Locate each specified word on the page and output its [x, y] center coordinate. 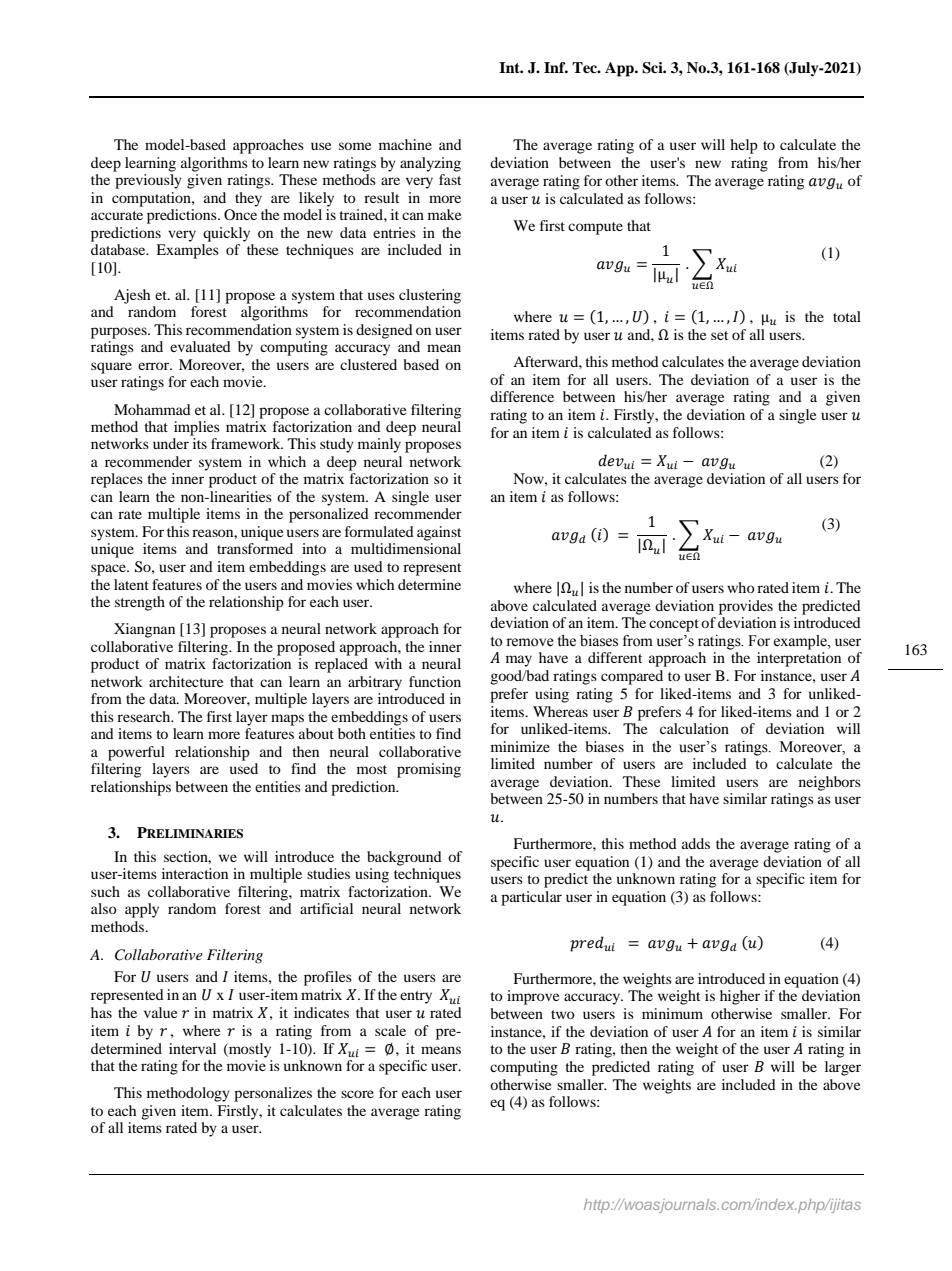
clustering [430, 296]
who [741, 587]
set [719, 335]
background [404, 858]
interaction [195, 873]
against [439, 533]
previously [148, 181]
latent [131, 584]
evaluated [200, 346]
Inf [556, 67]
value [160, 1012]
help [744, 146]
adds [696, 843]
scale [390, 1030]
